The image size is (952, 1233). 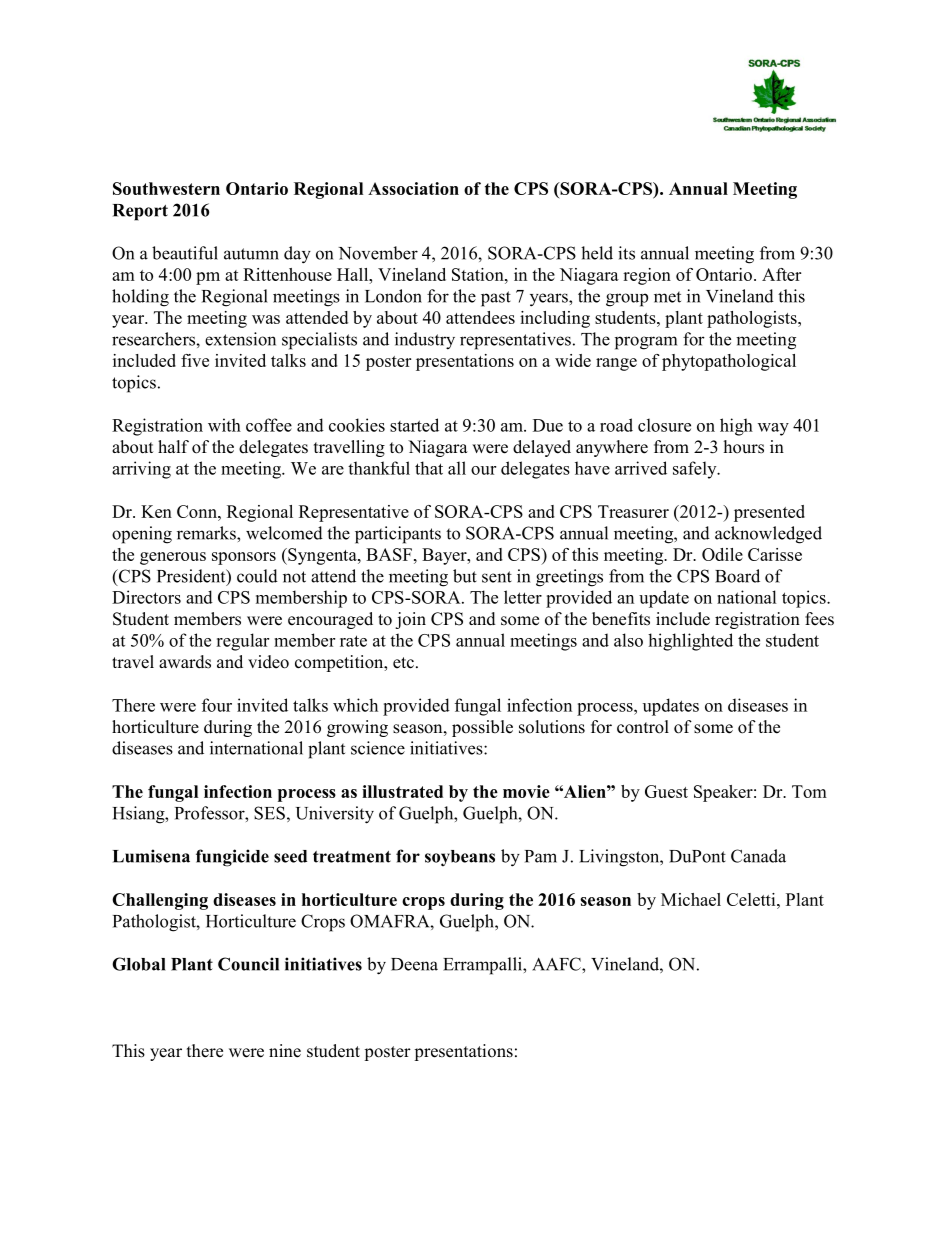 What do you see at coordinates (696, 470) in the screenshot?
I see `safely` at bounding box center [696, 470].
